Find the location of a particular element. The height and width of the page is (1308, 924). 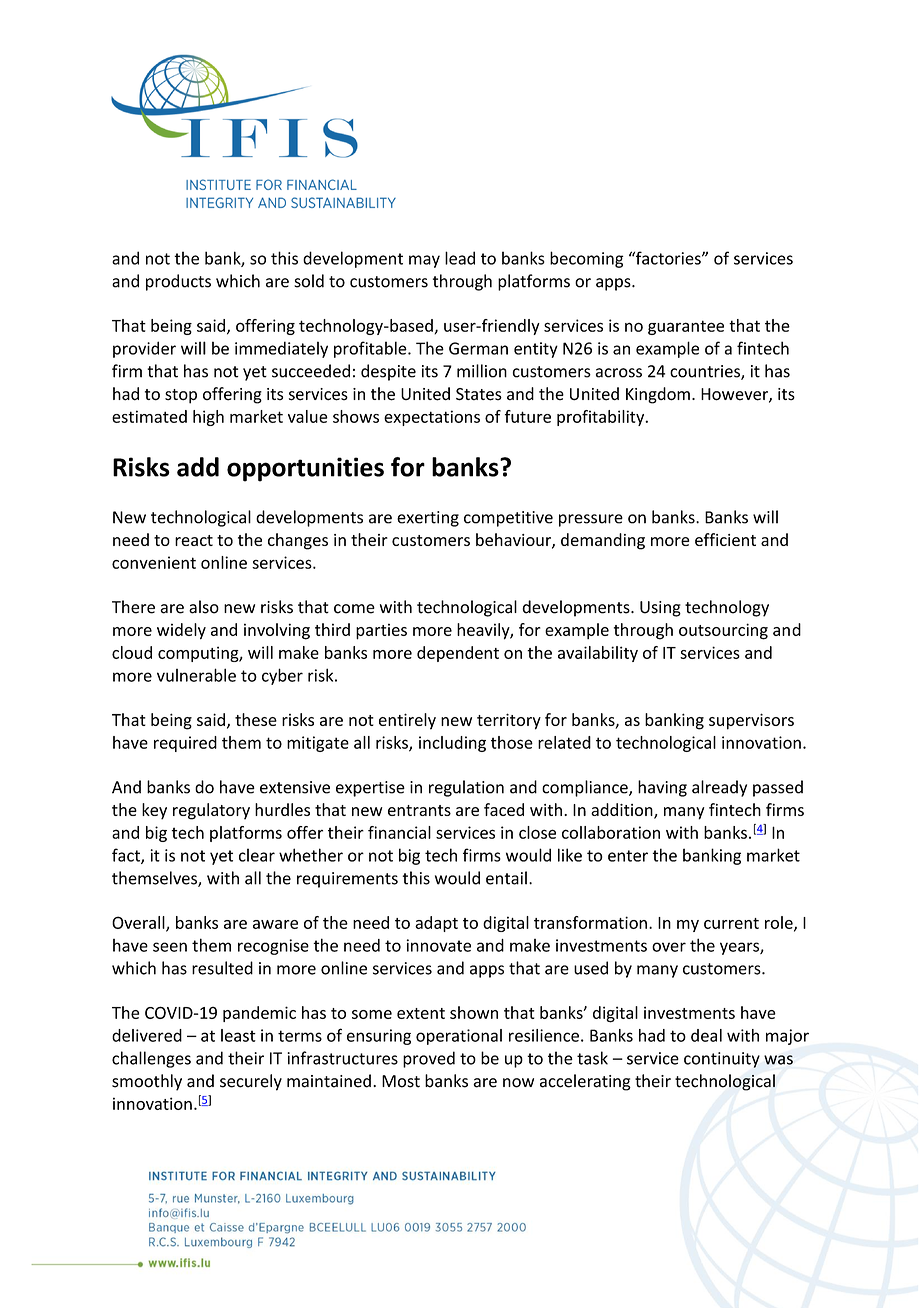

exerting is located at coordinates (428, 519).
